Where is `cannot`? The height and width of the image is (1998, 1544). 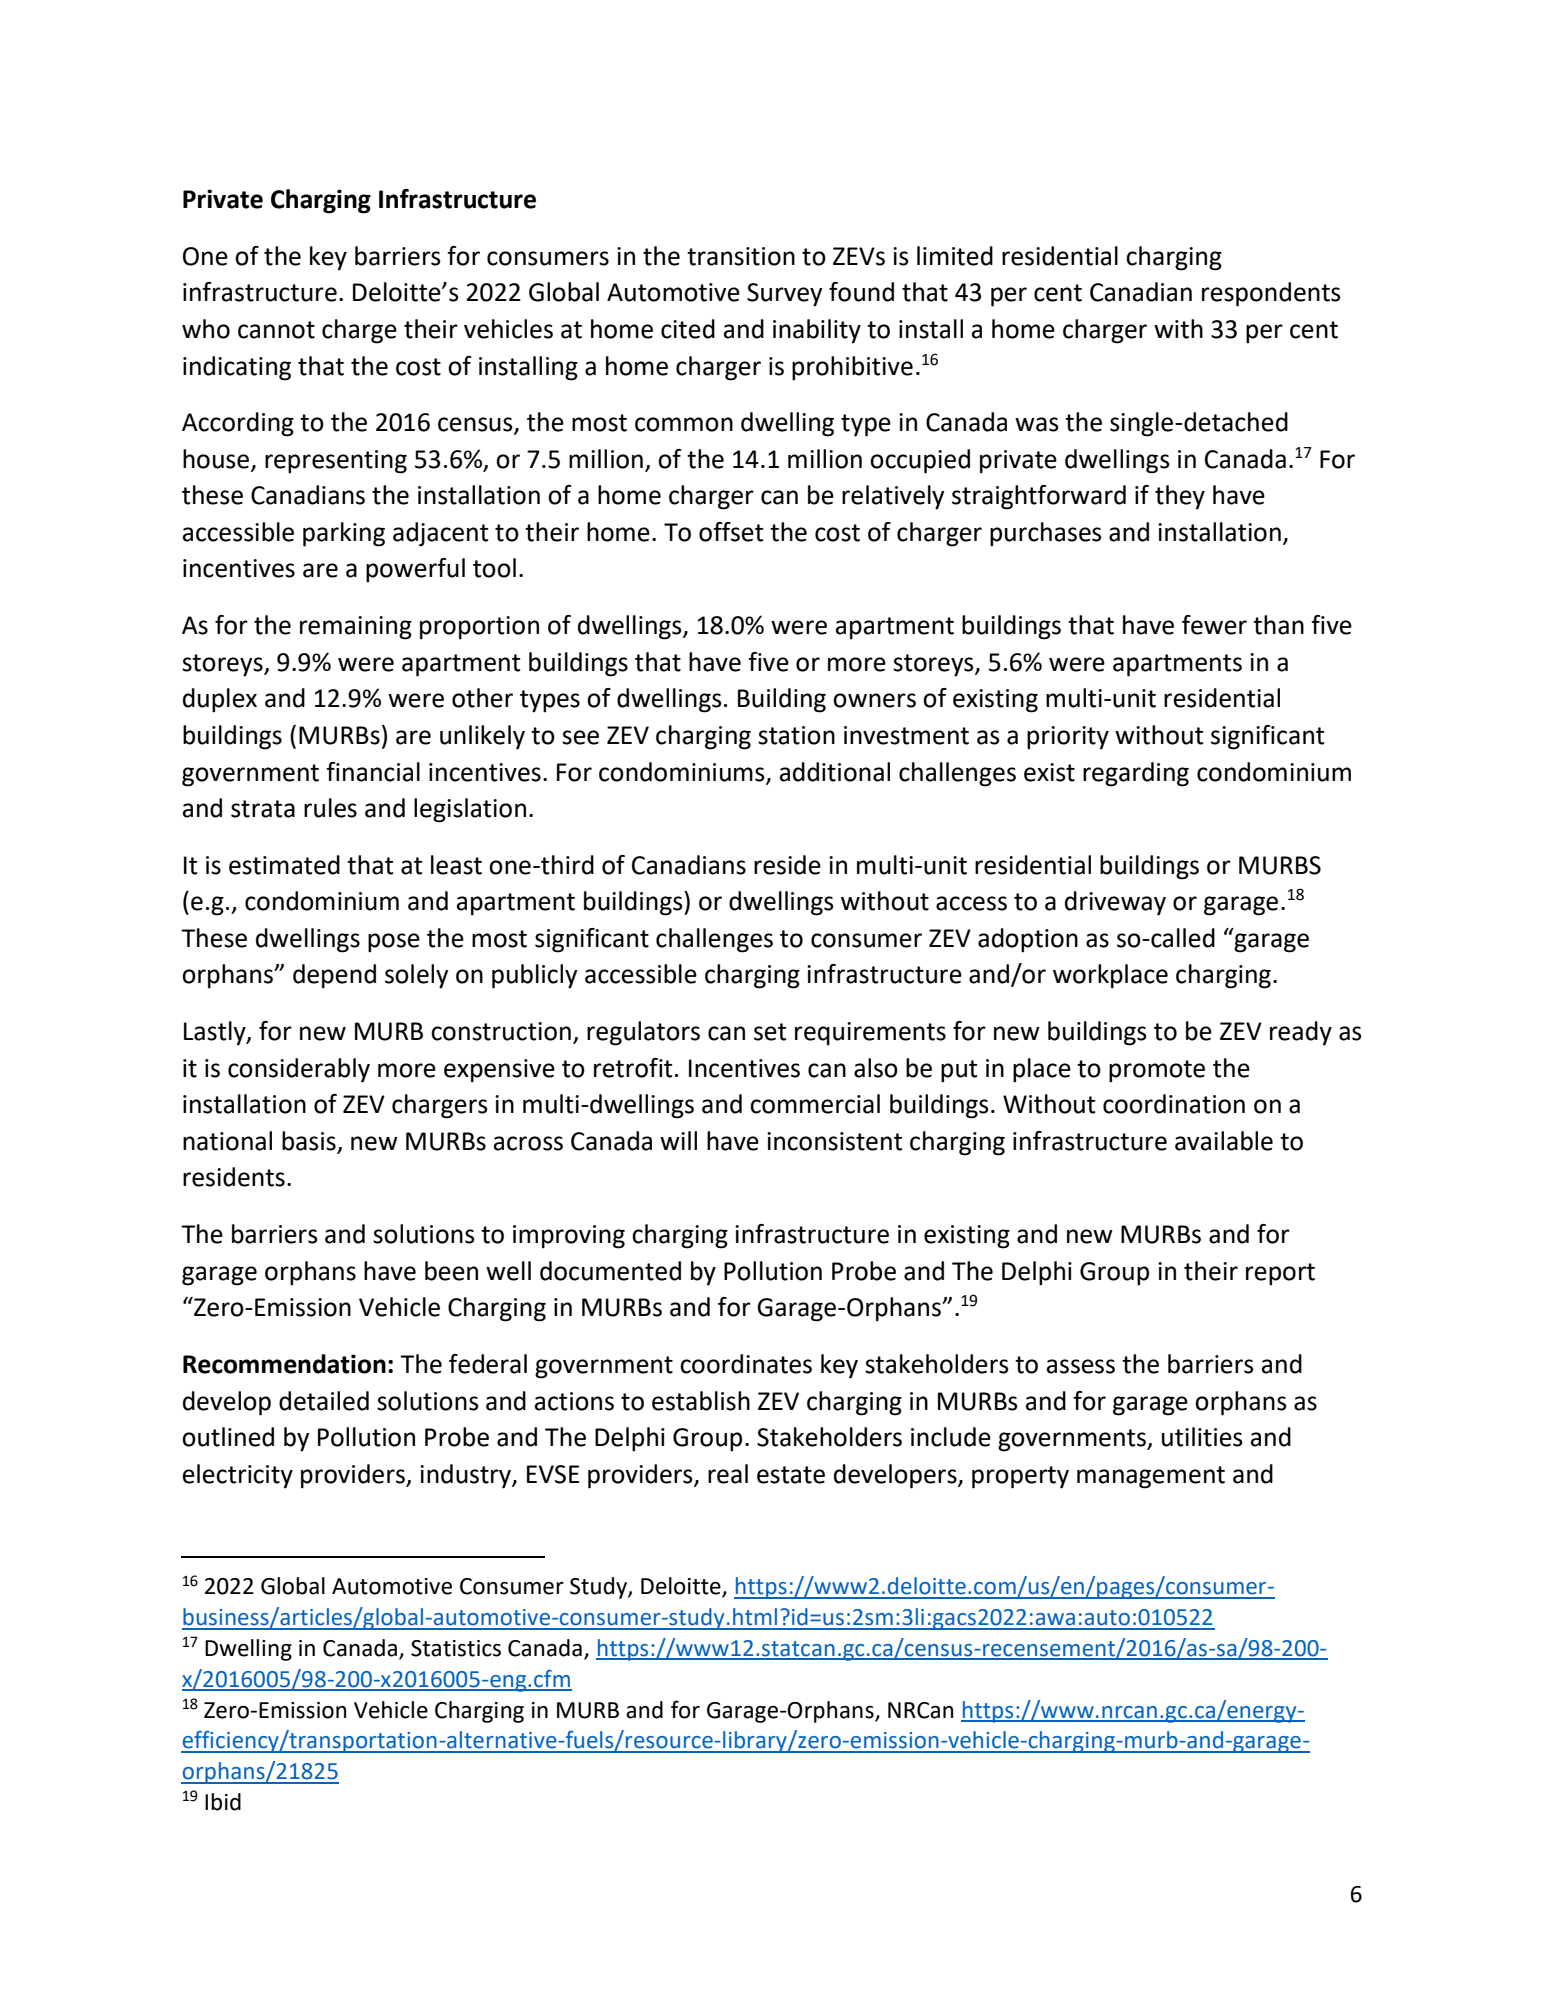
cannot is located at coordinates (276, 330).
